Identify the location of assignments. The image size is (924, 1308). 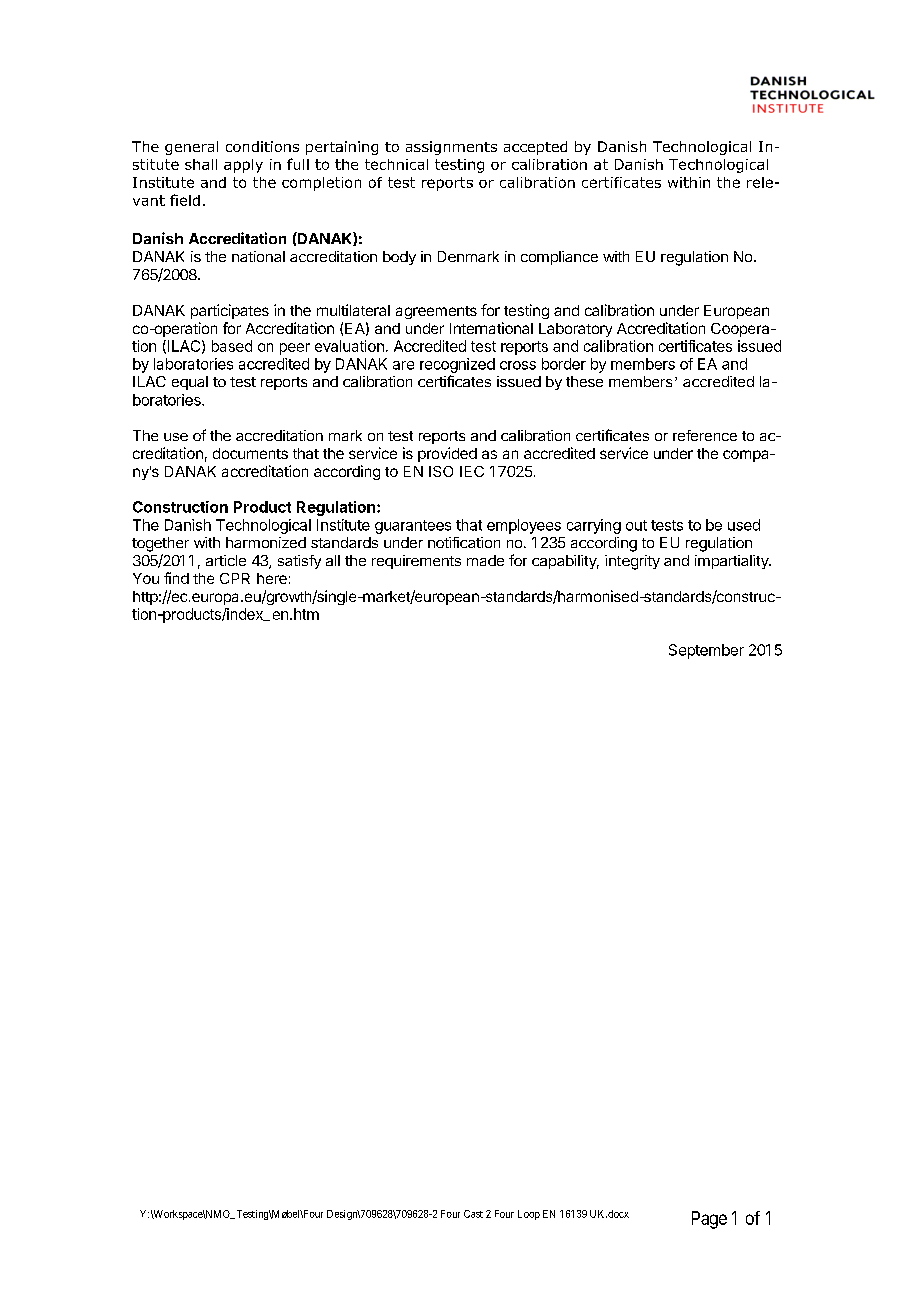
(451, 148).
